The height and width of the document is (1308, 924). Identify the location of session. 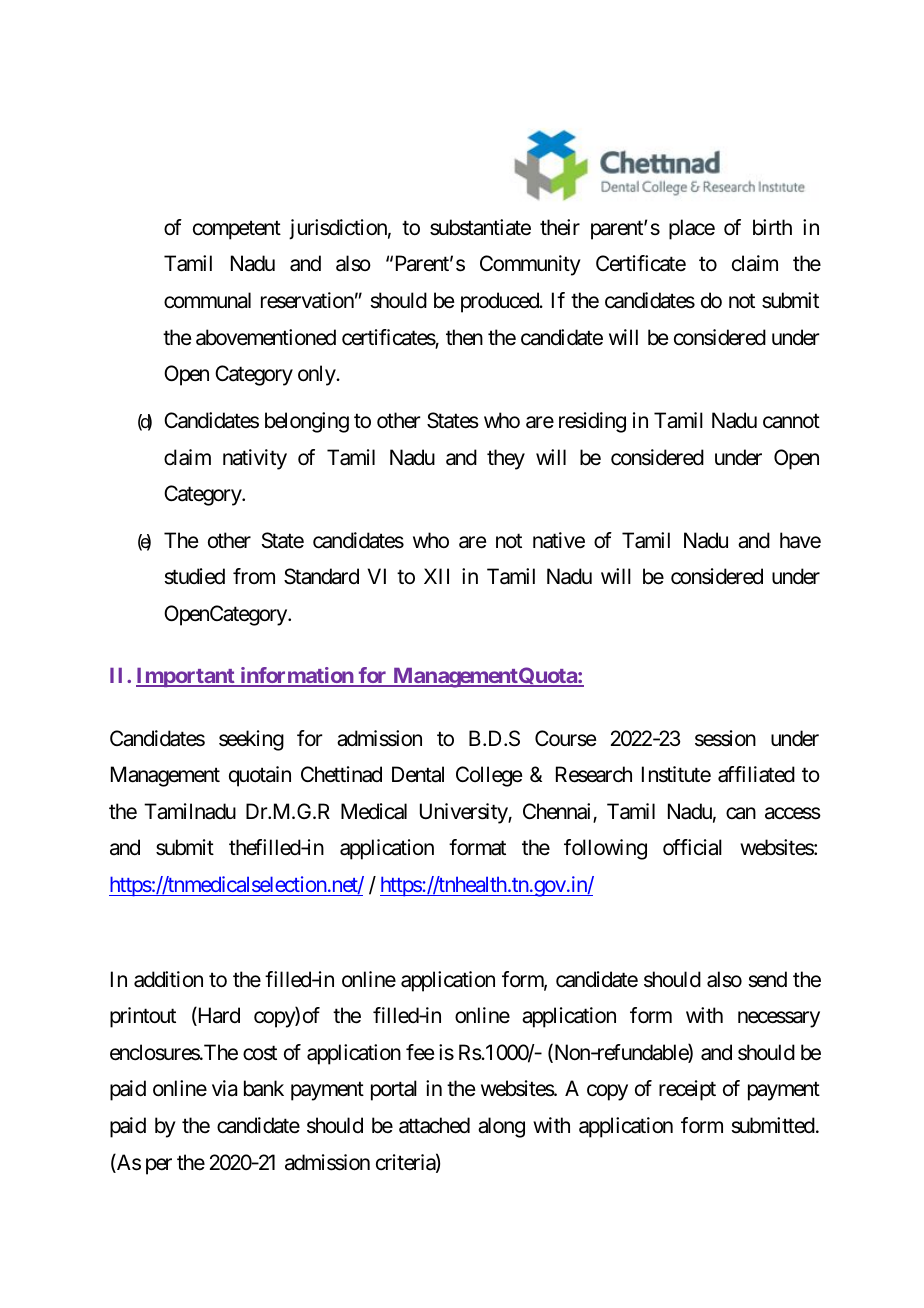
(725, 738).
